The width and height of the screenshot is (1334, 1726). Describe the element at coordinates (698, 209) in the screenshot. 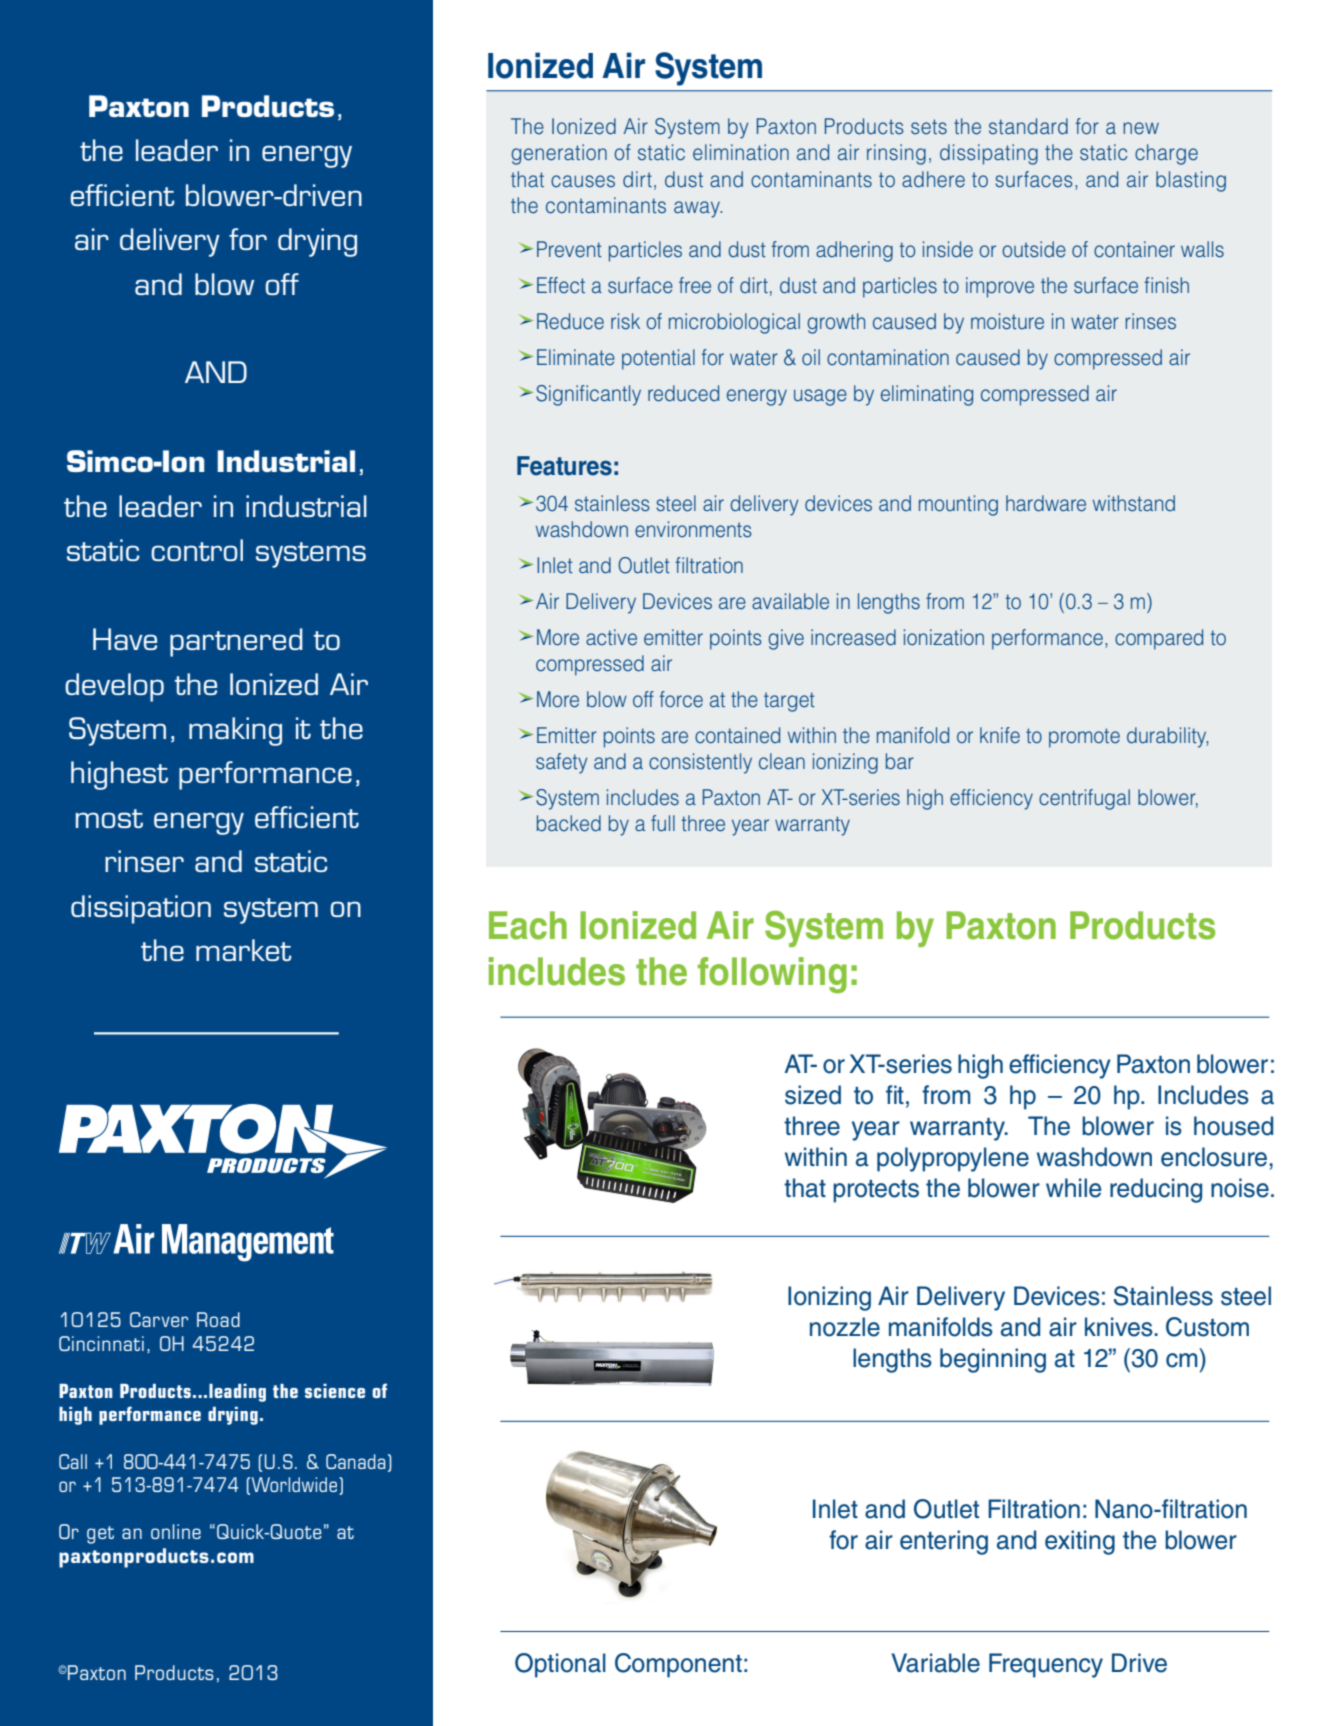

I see `away` at that location.
